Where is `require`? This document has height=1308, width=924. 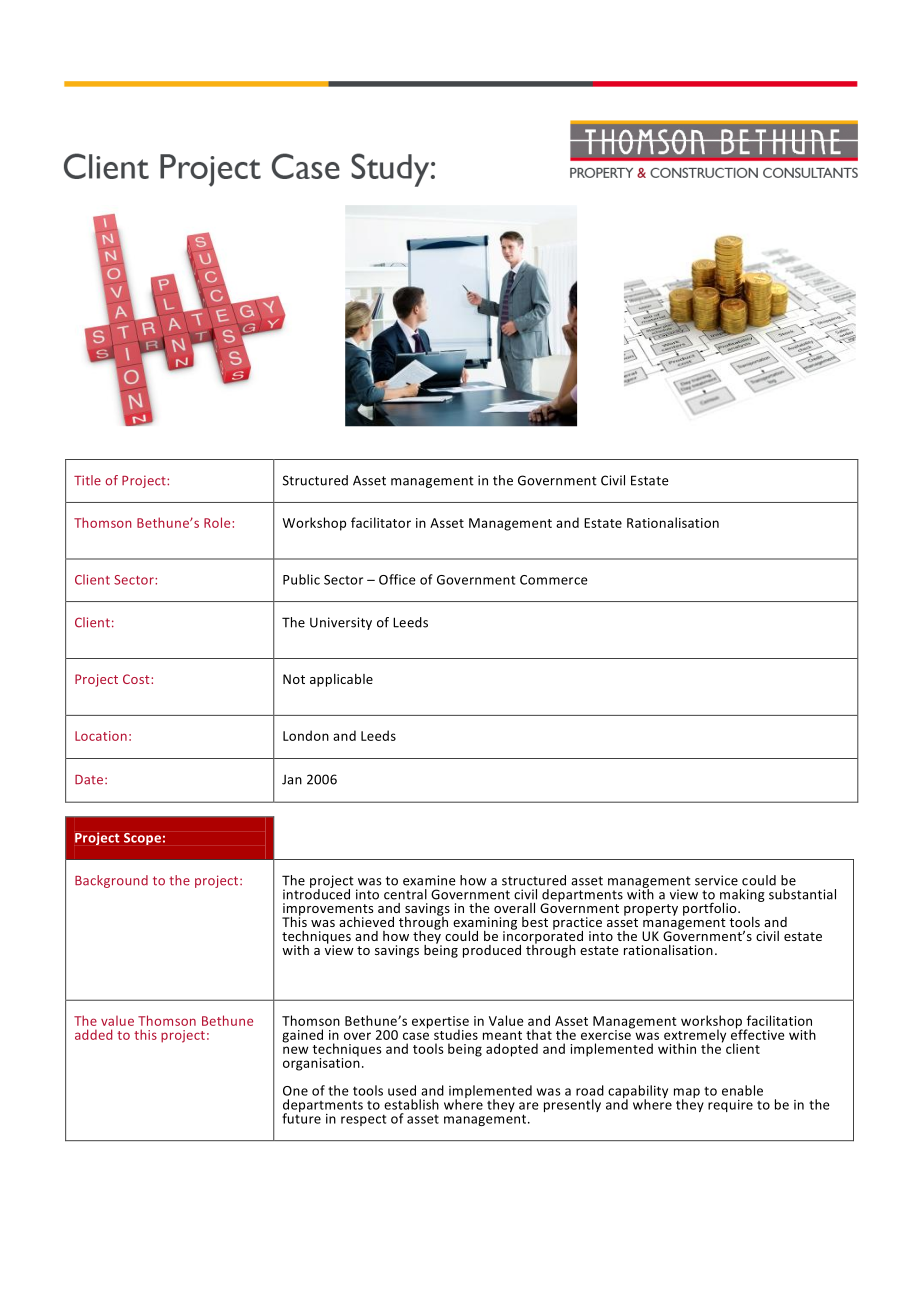 require is located at coordinates (730, 1106).
